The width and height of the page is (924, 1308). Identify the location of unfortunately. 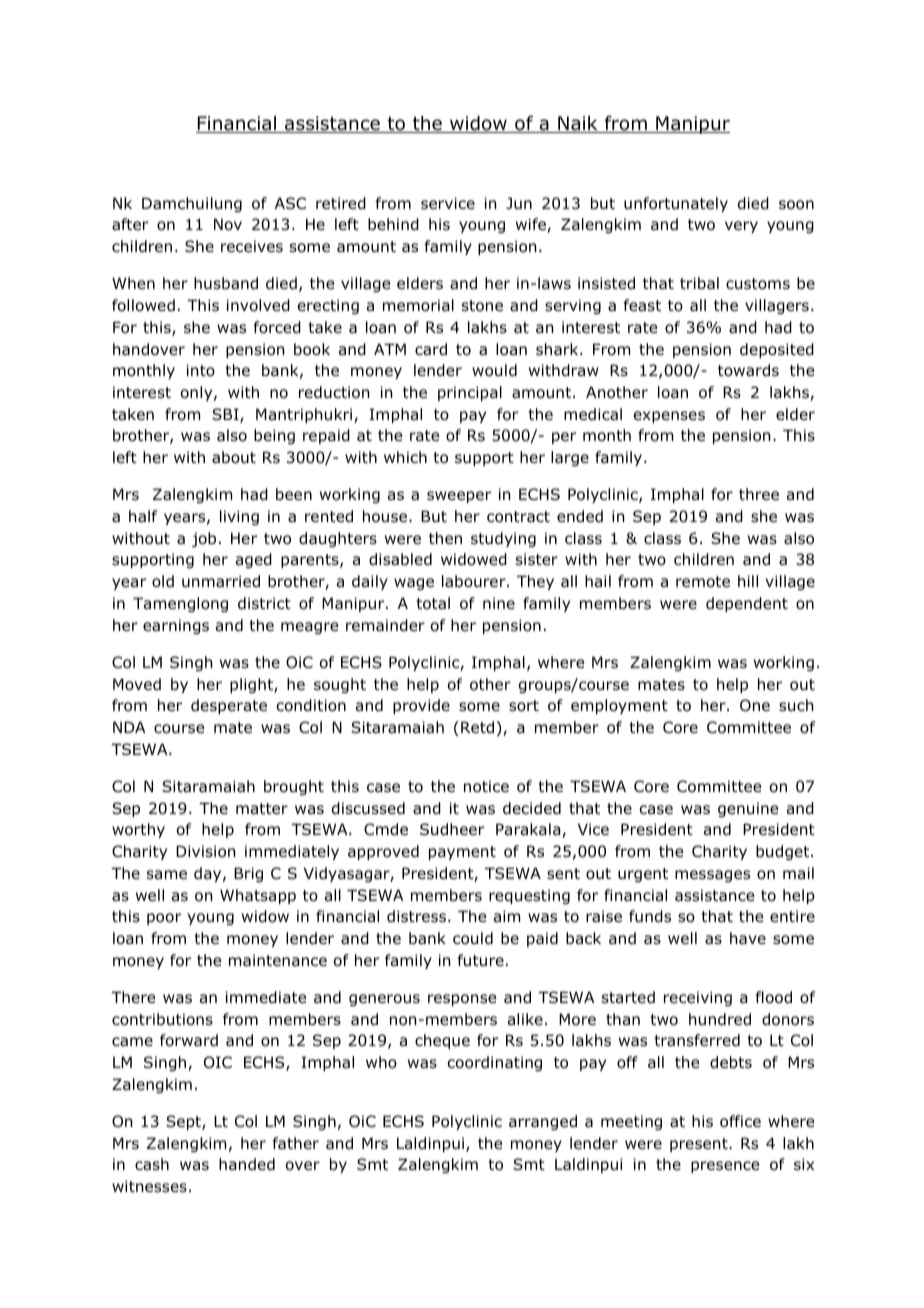
(676, 204).
